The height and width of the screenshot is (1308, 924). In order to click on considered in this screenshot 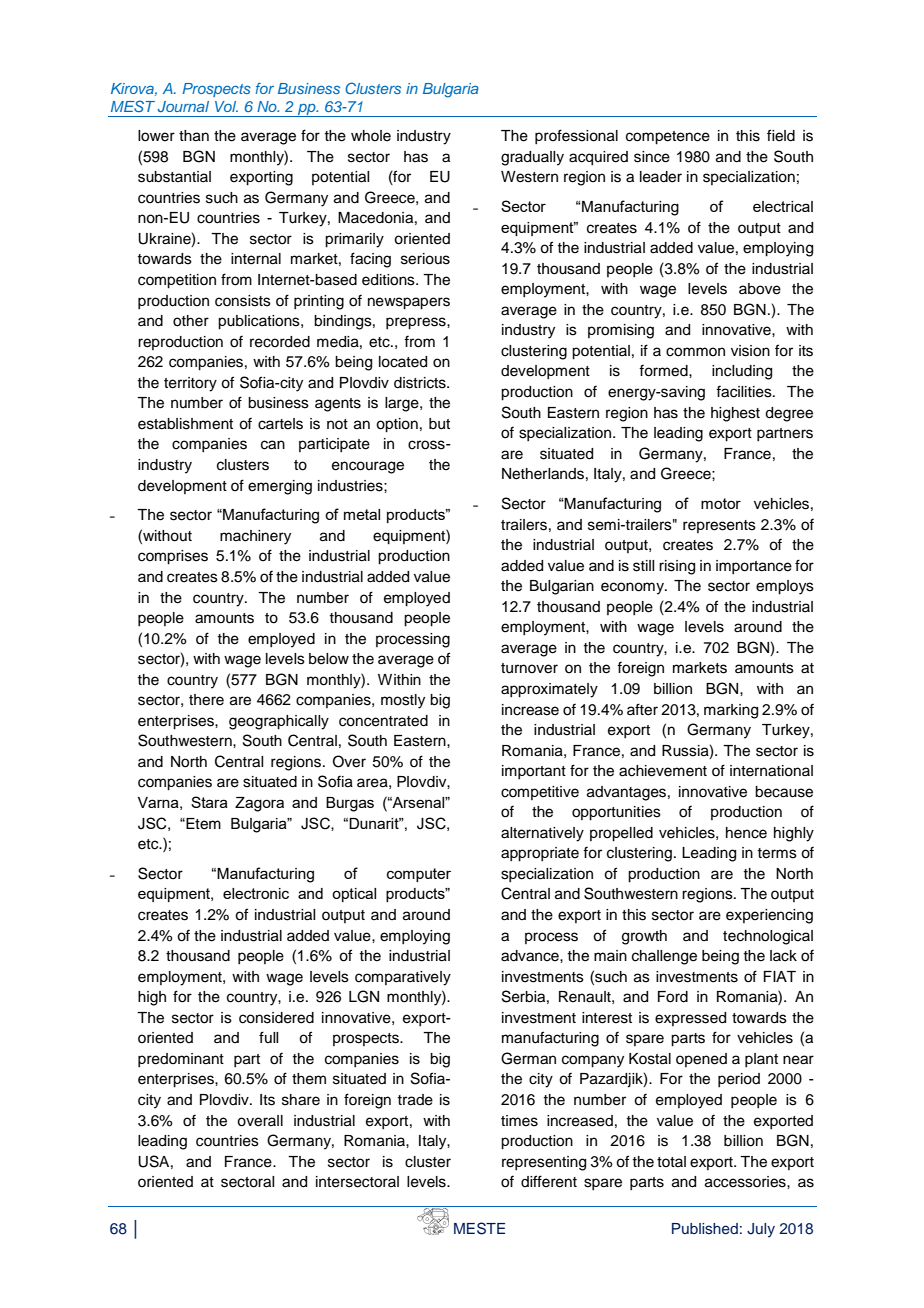, I will do `click(276, 1018)`.
